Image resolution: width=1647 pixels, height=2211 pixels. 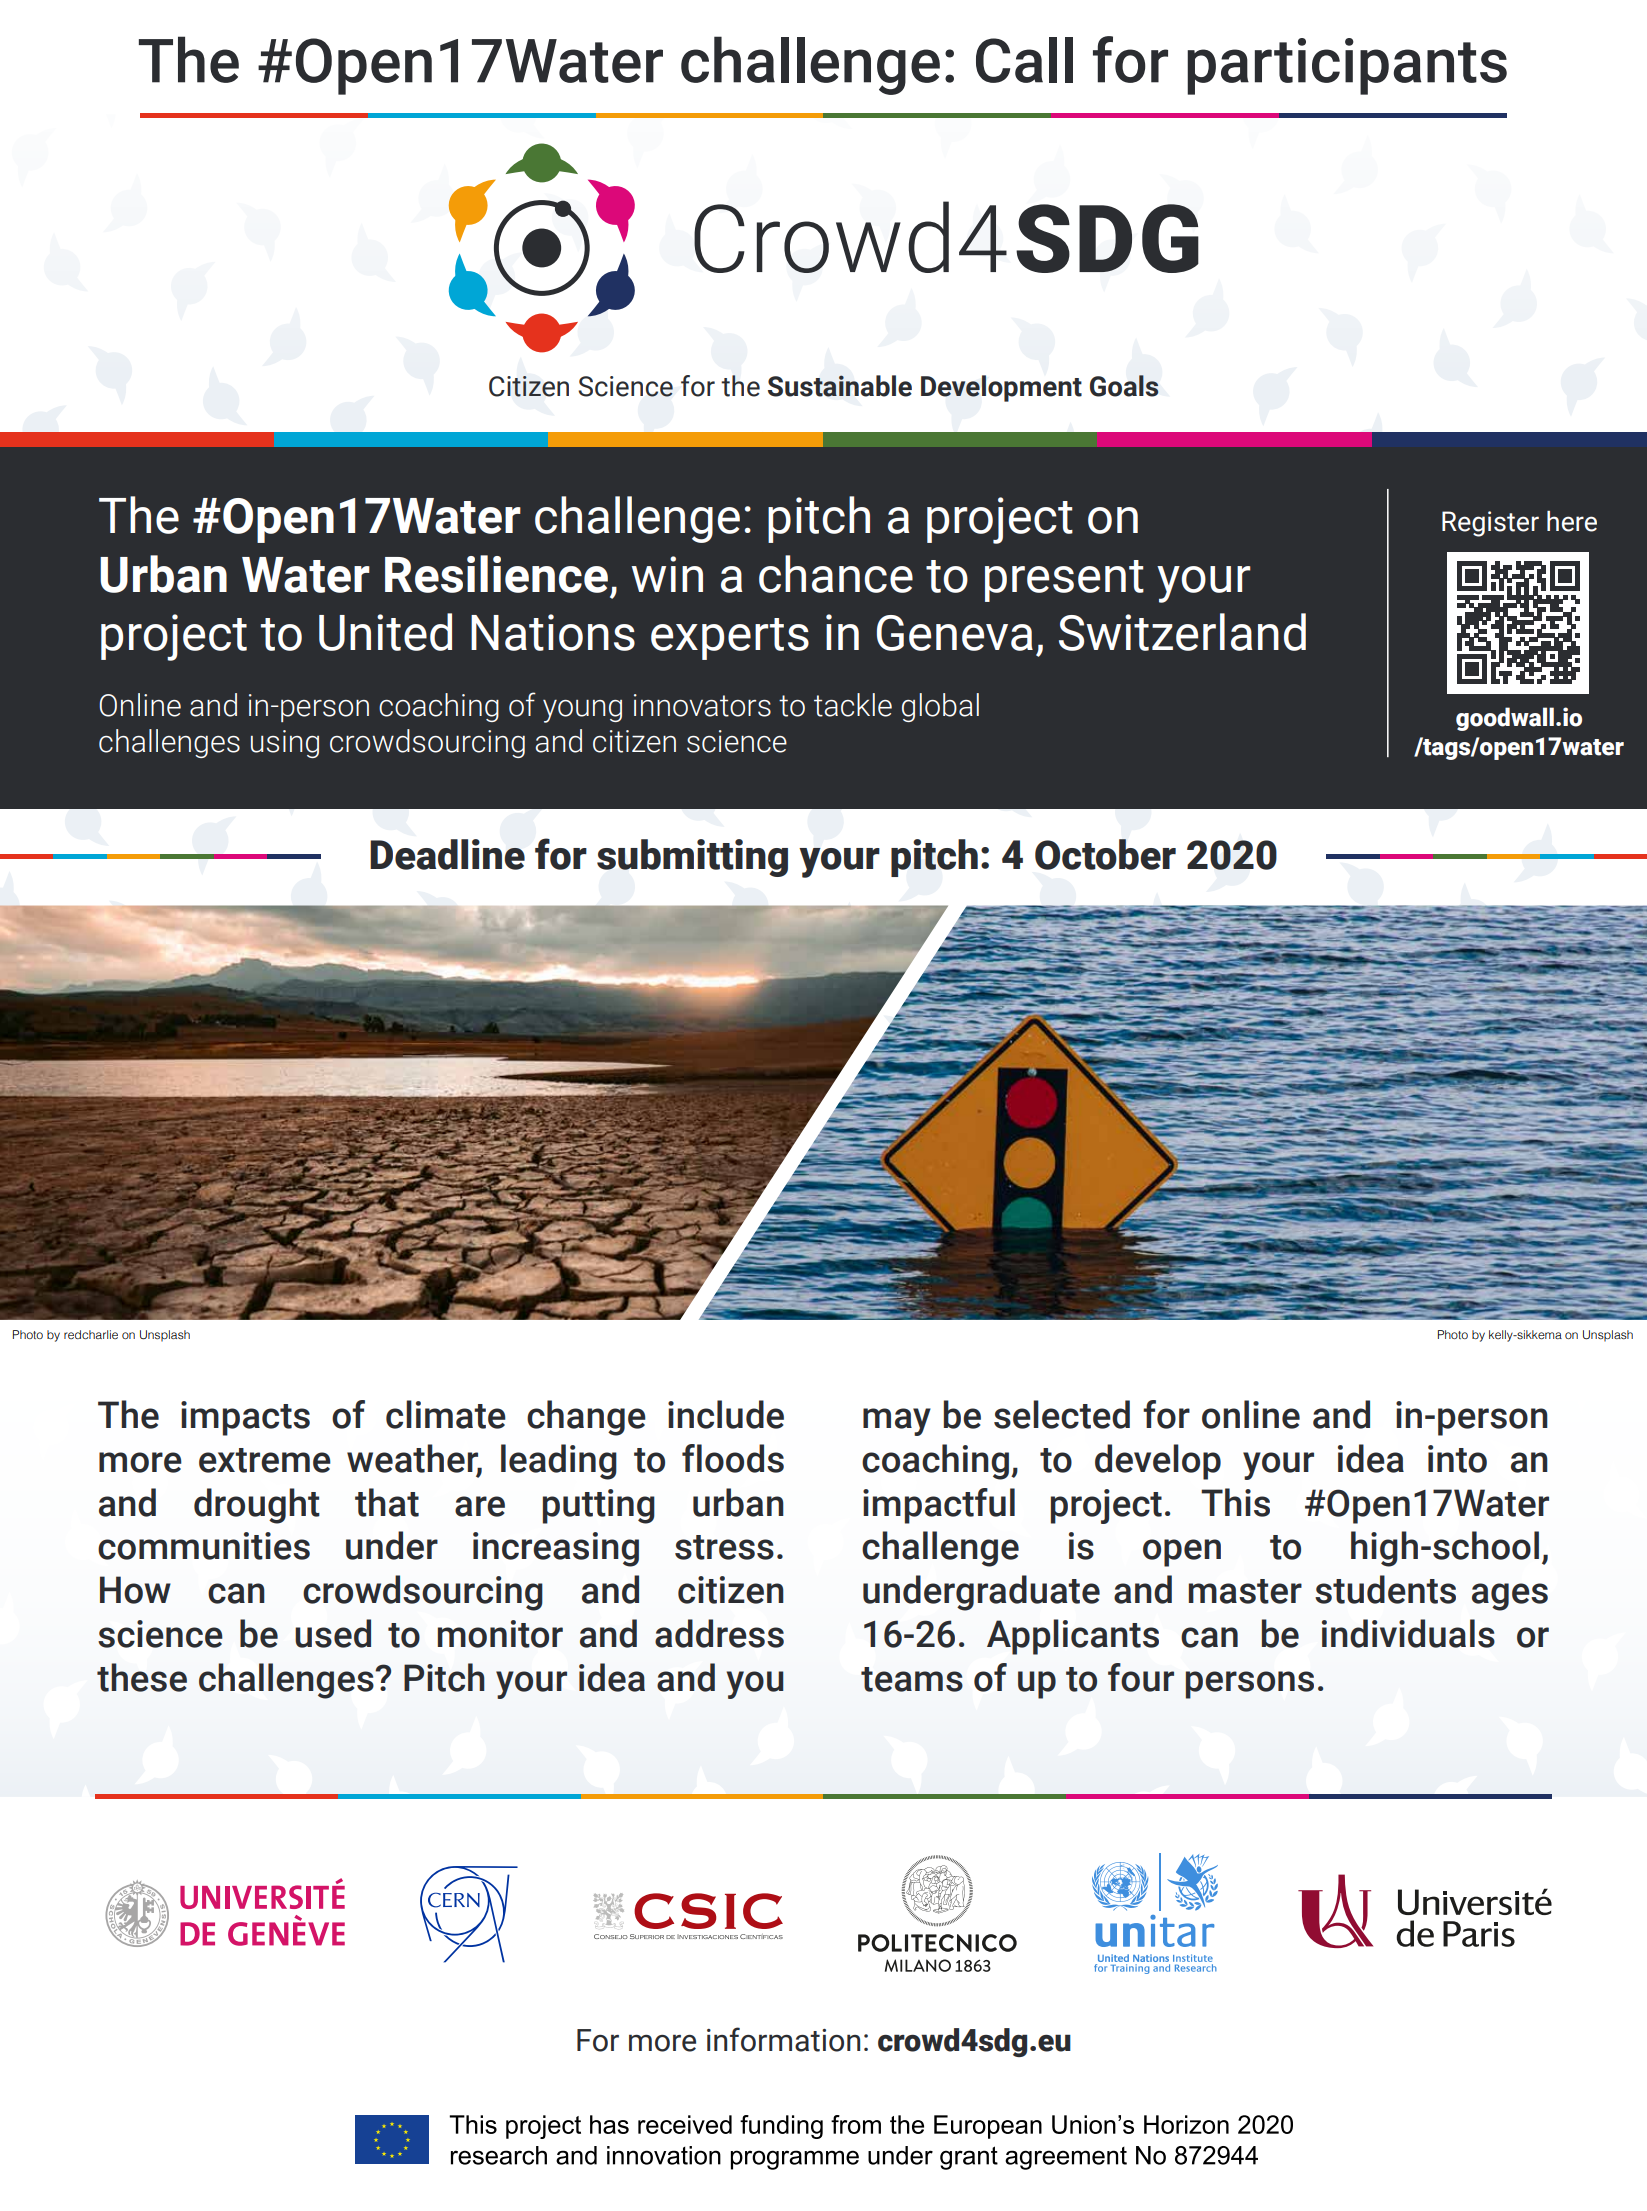 I want to click on Register, so click(x=1490, y=524).
